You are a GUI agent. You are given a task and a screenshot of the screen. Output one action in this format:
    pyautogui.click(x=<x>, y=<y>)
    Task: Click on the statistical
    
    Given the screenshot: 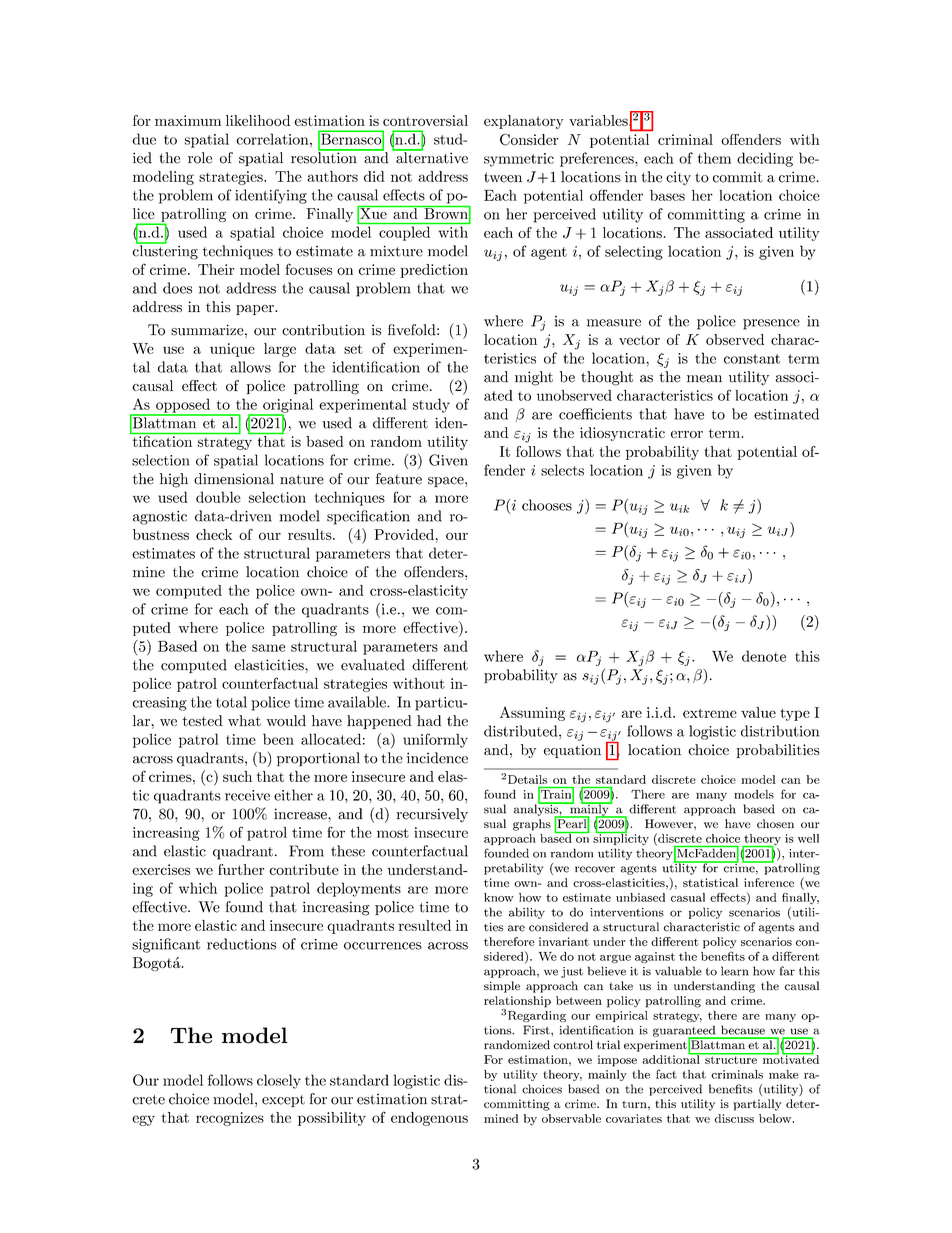 What is the action you would take?
    pyautogui.click(x=710, y=882)
